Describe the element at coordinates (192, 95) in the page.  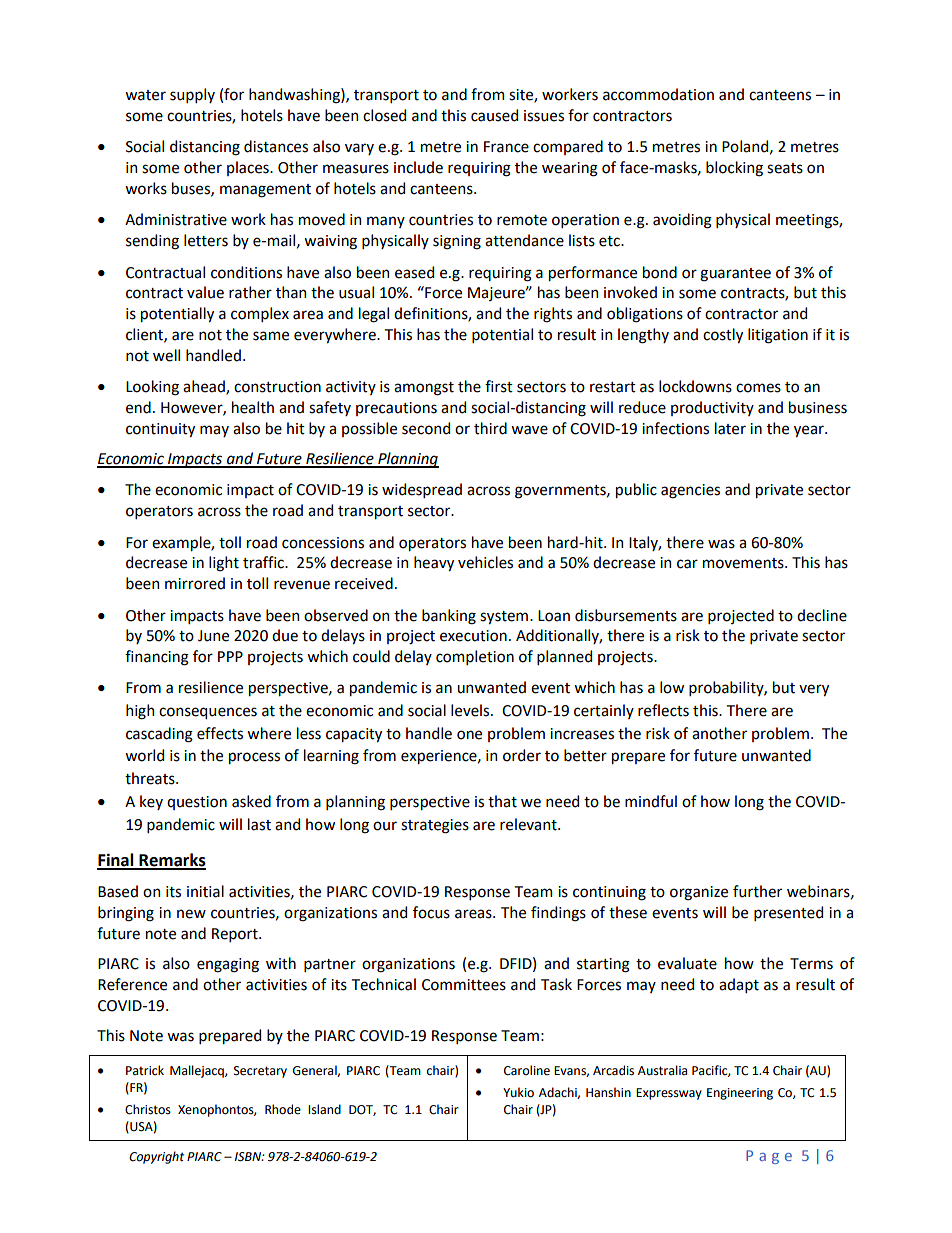
I see `supply` at that location.
